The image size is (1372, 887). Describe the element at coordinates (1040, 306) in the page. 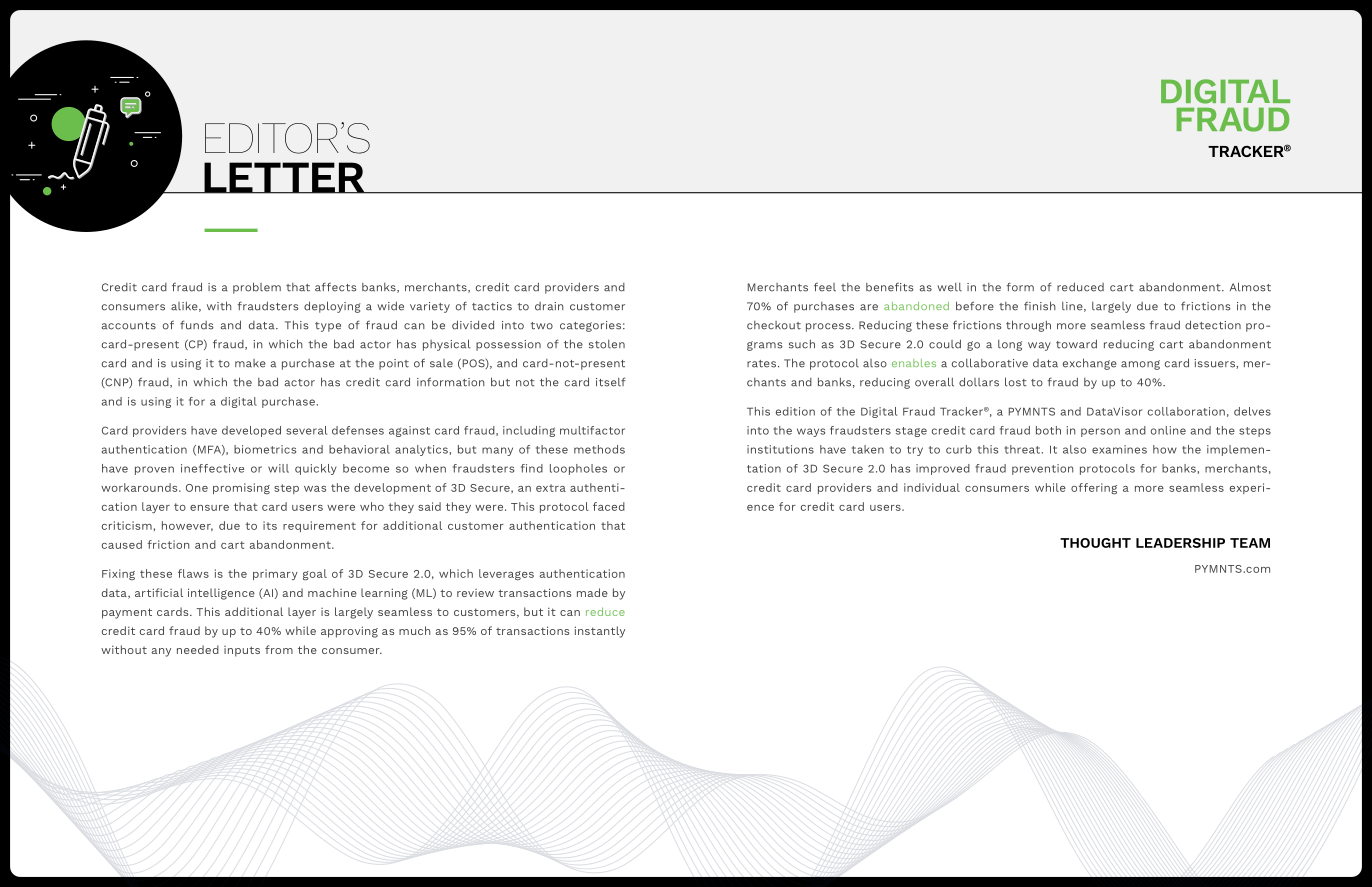

I see `finish` at that location.
